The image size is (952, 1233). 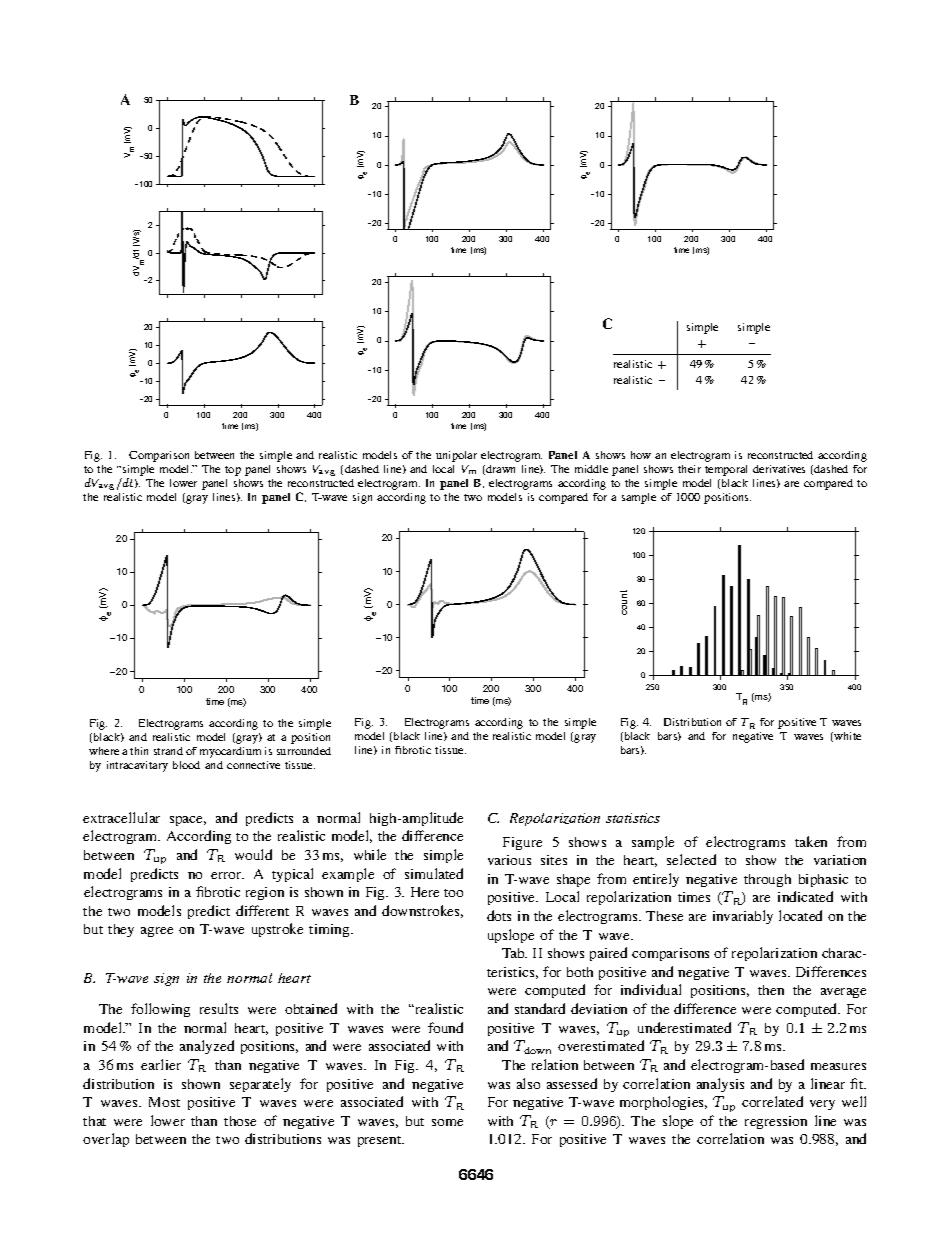 What do you see at coordinates (456, 456) in the screenshot?
I see `unipolar` at bounding box center [456, 456].
